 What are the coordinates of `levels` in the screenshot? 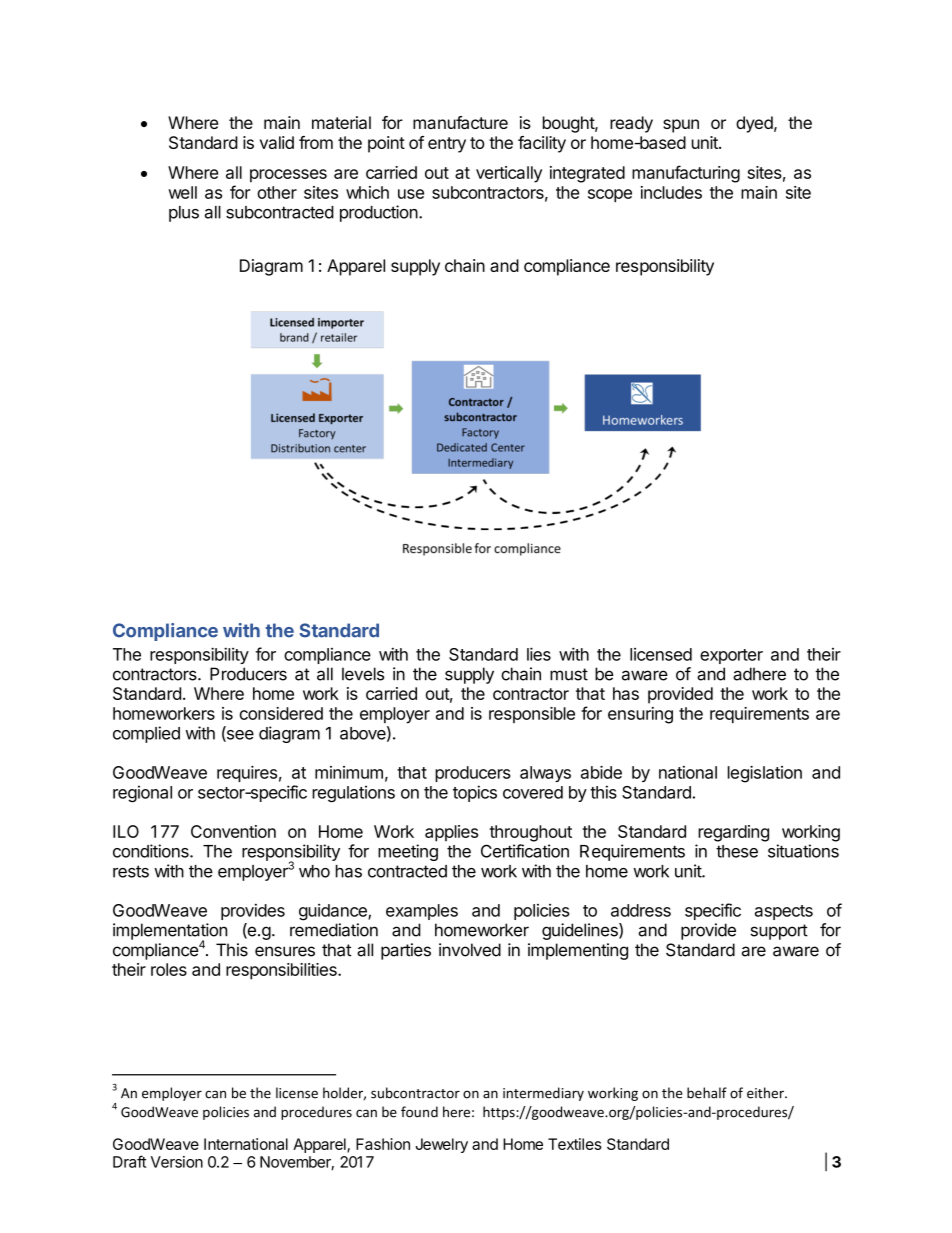 It's located at (363, 674).
